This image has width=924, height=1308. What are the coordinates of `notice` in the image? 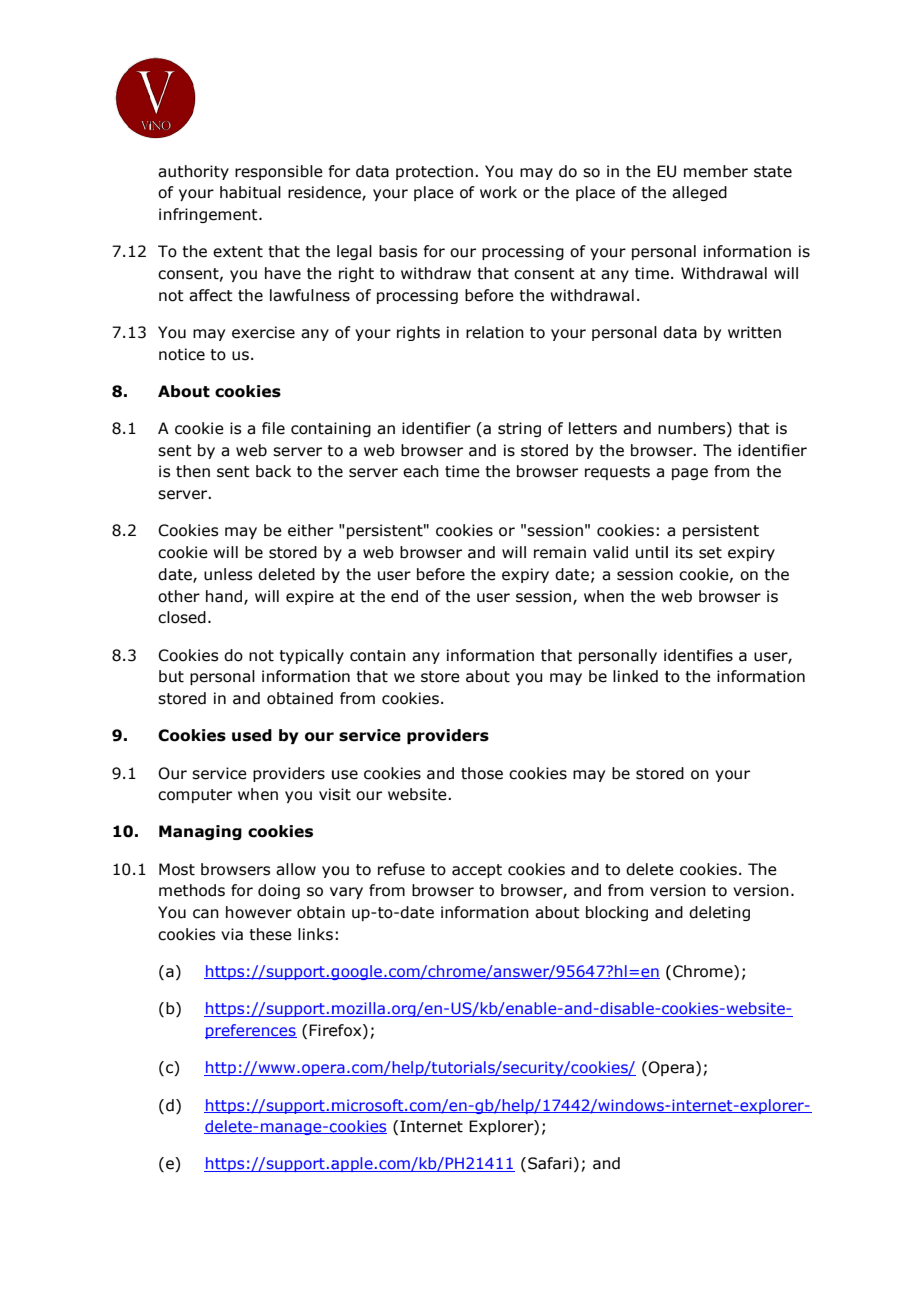 It's located at (182, 354).
